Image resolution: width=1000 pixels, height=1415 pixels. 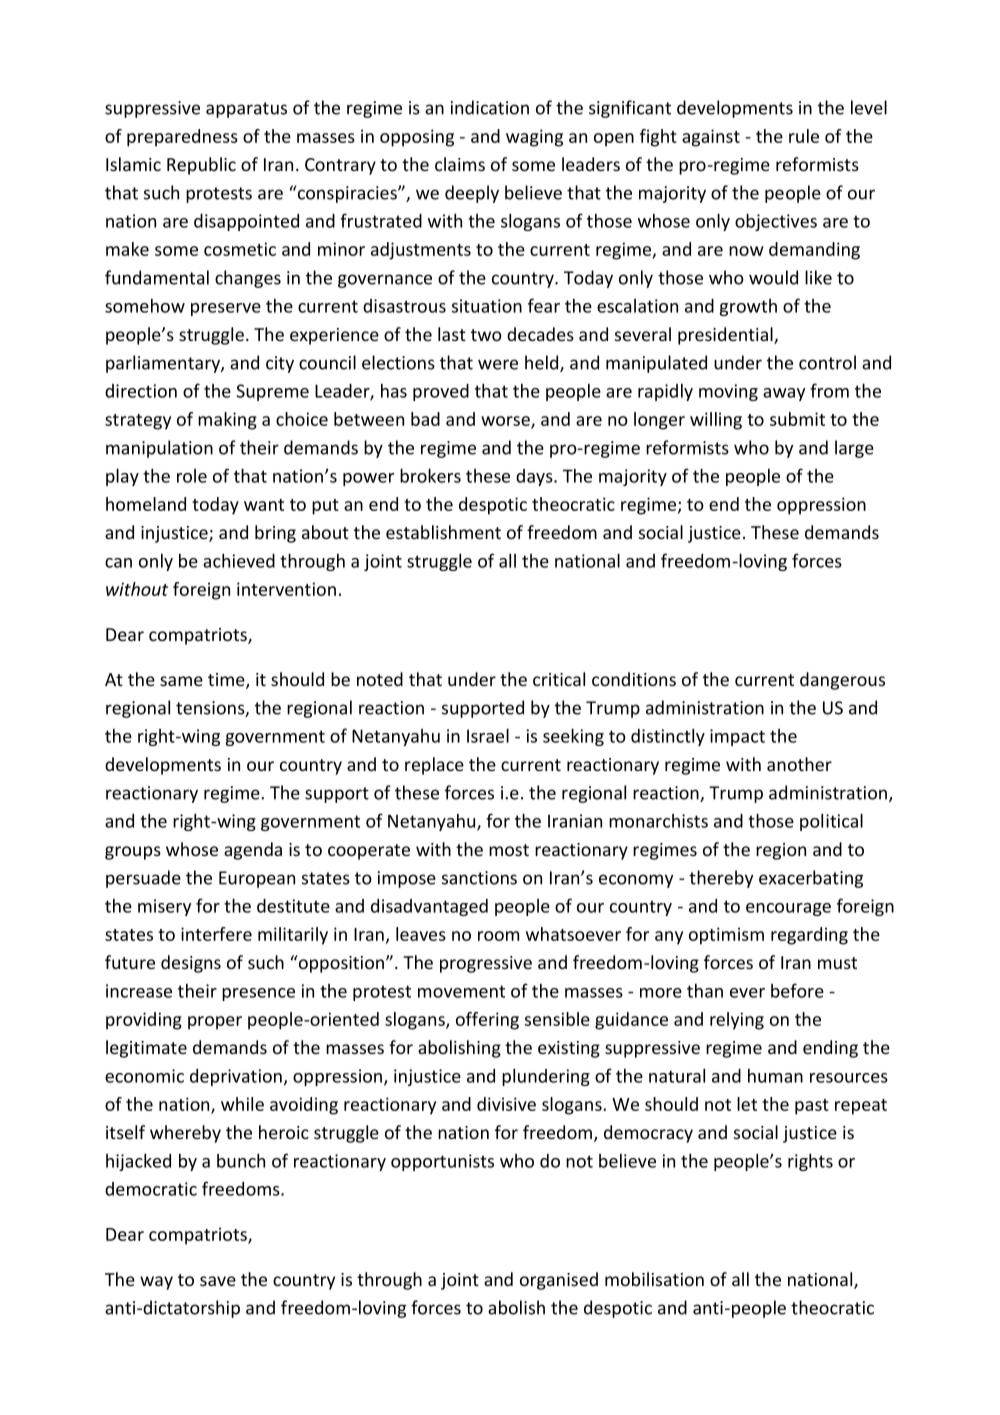 What do you see at coordinates (191, 964) in the screenshot?
I see `designs` at bounding box center [191, 964].
